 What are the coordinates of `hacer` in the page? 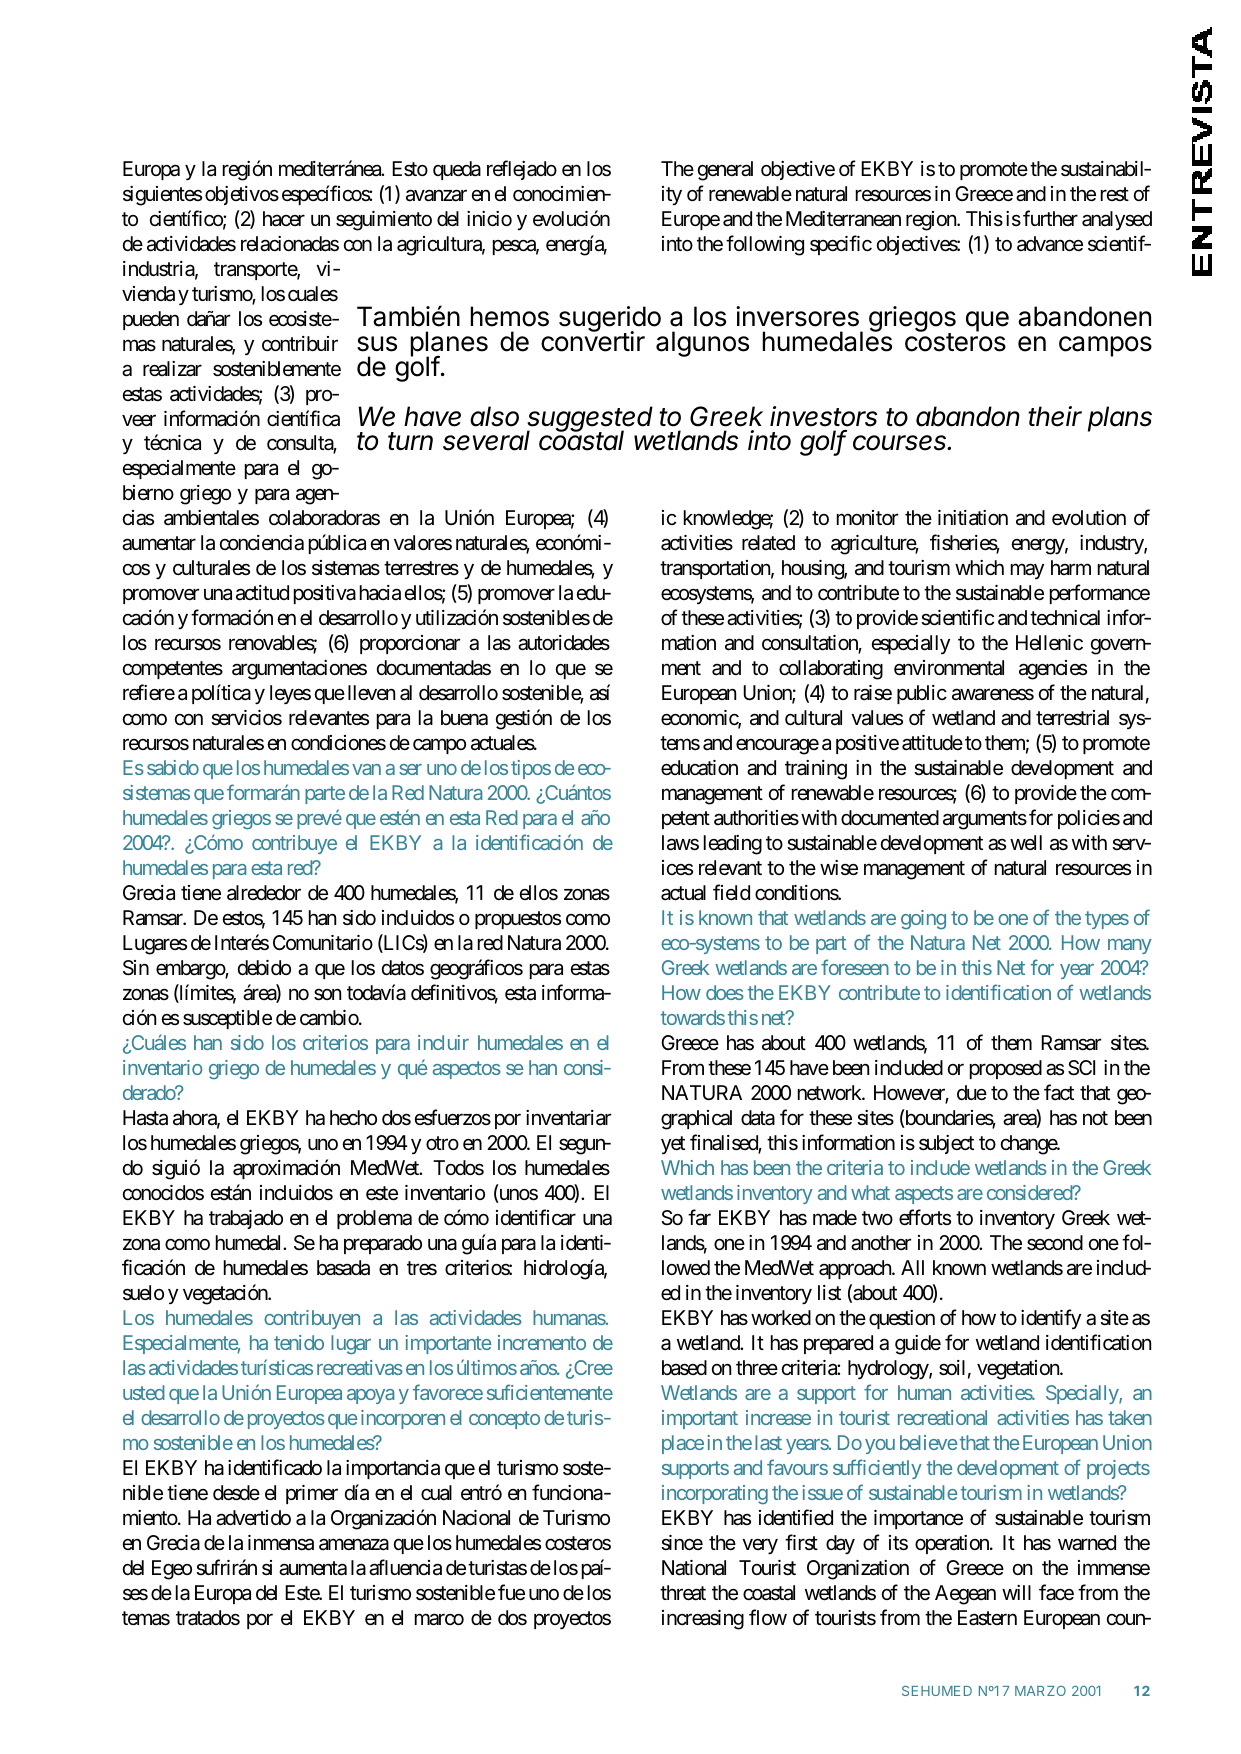 It's located at (284, 218).
